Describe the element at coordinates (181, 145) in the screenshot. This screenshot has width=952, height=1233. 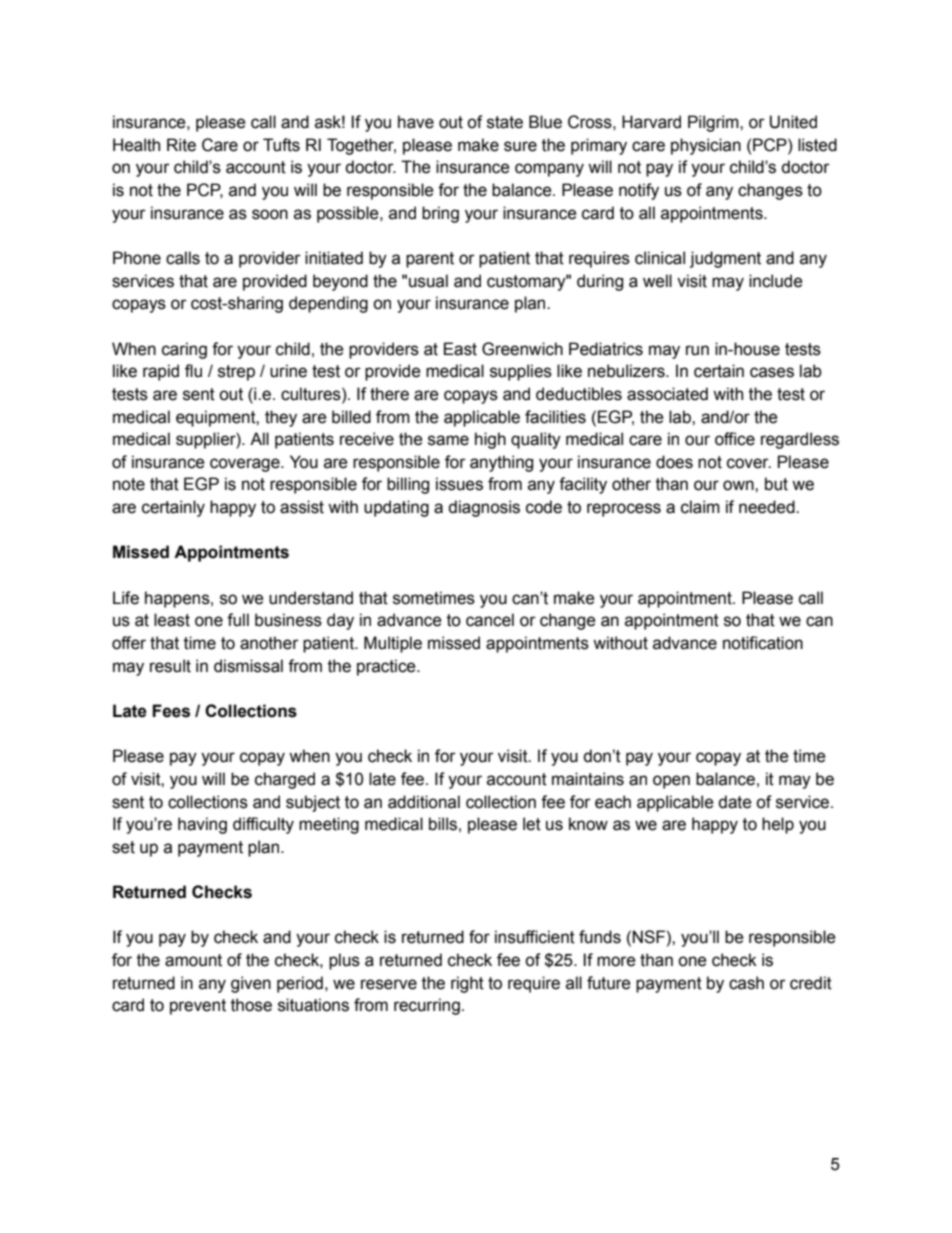
I see `Rite` at that location.
